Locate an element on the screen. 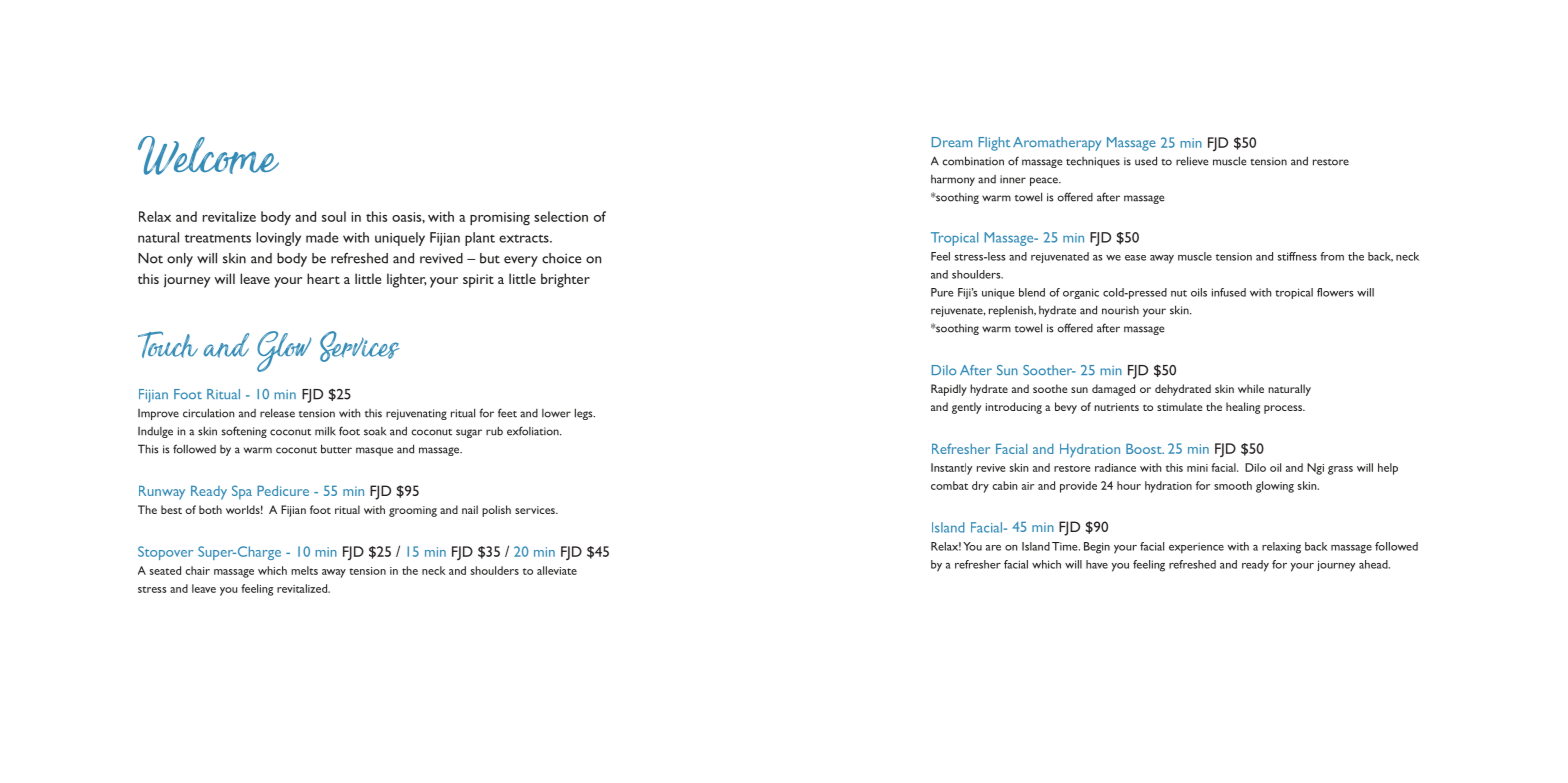 The height and width of the screenshot is (783, 1568). stiffness is located at coordinates (1297, 256).
